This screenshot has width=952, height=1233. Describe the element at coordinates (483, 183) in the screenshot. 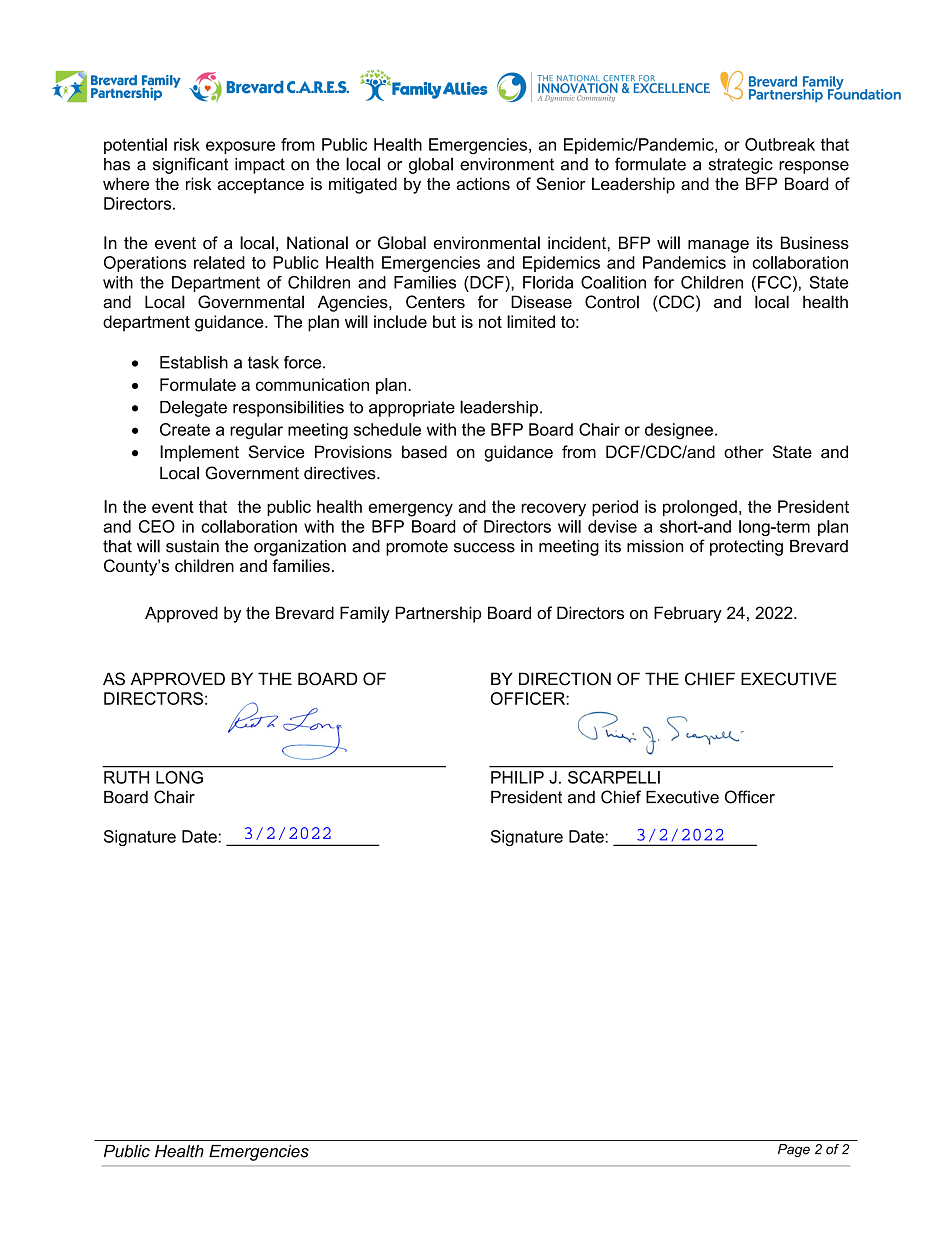

I see `actions` at that location.
